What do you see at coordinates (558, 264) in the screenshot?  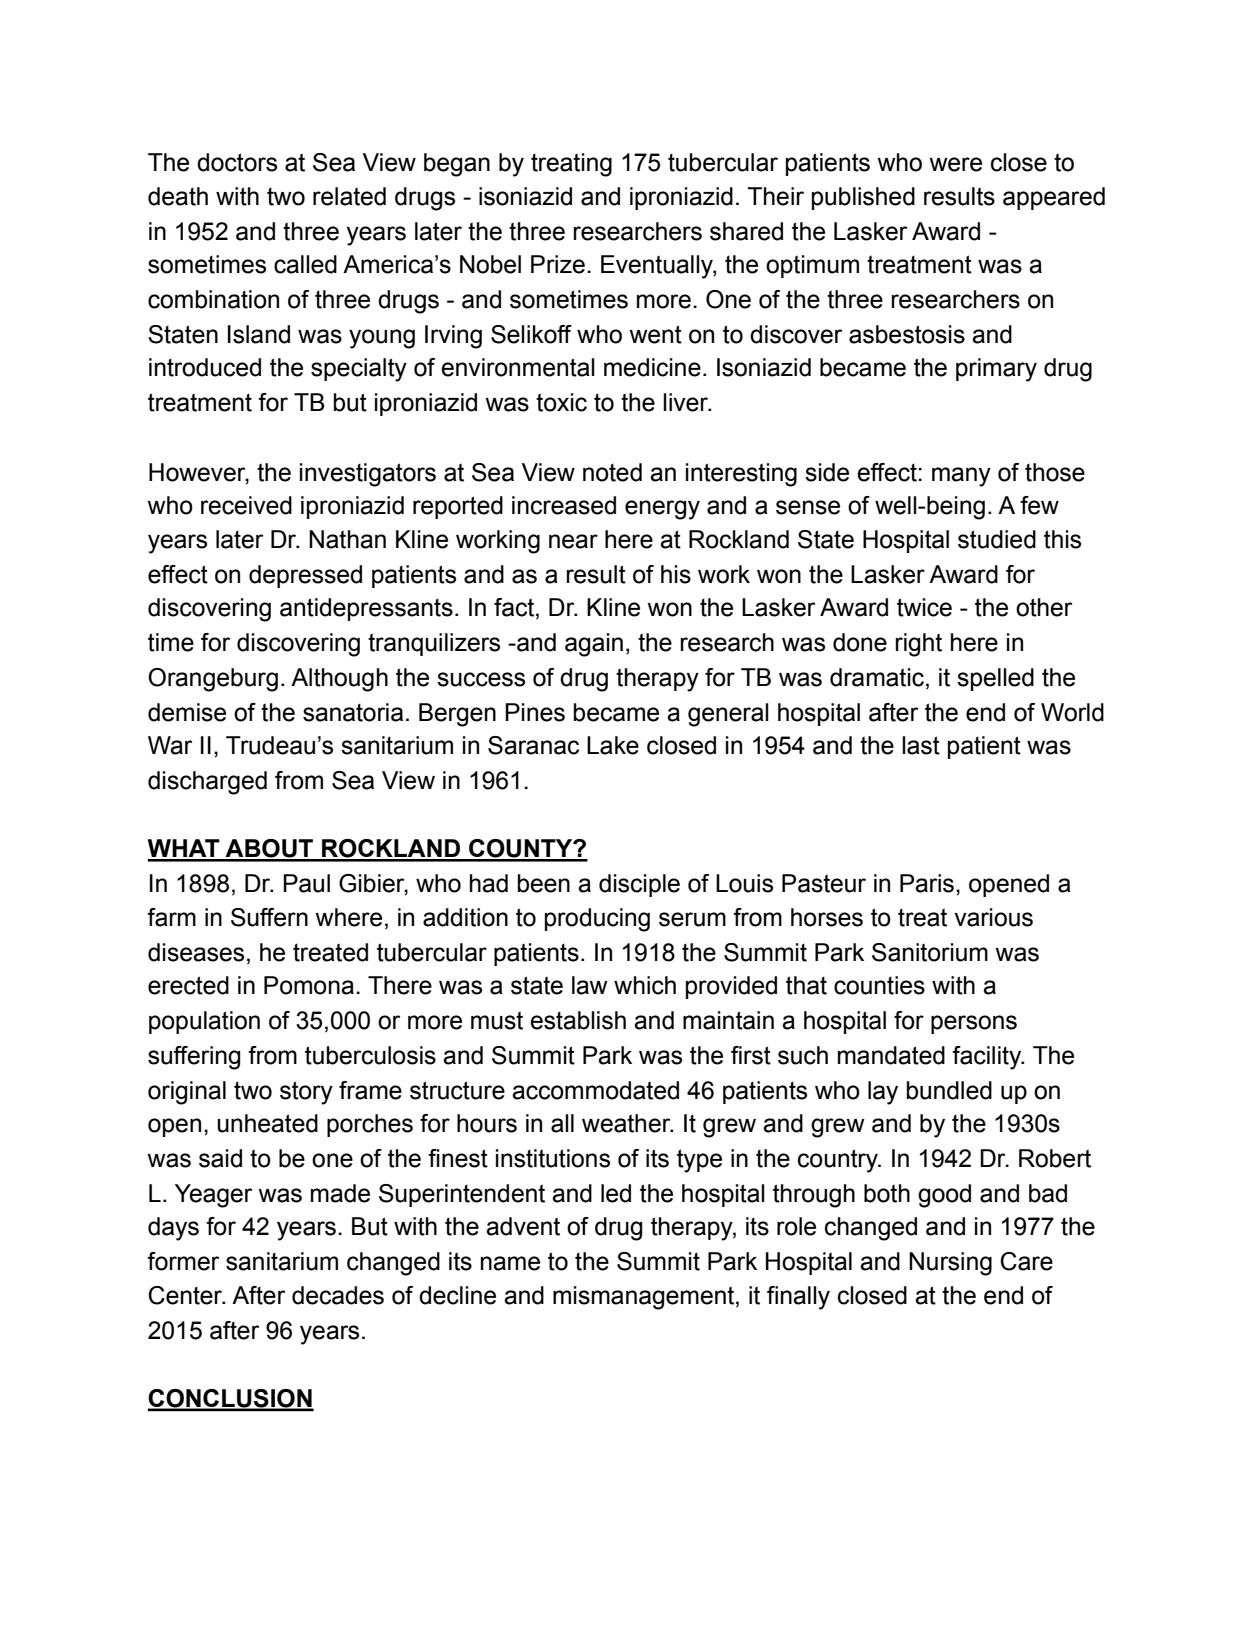 I see `Prize` at bounding box center [558, 264].
